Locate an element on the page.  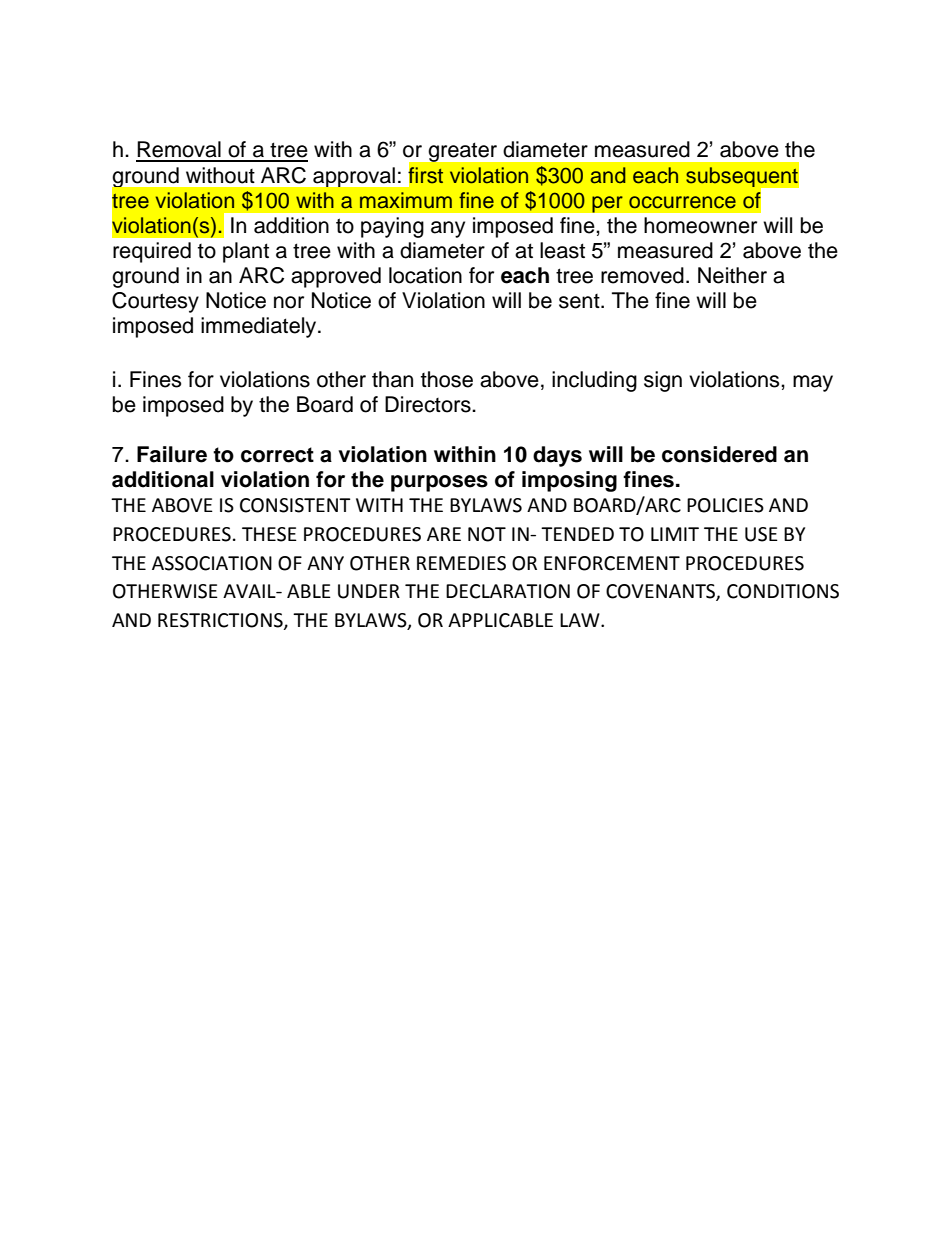
correct is located at coordinates (277, 455).
